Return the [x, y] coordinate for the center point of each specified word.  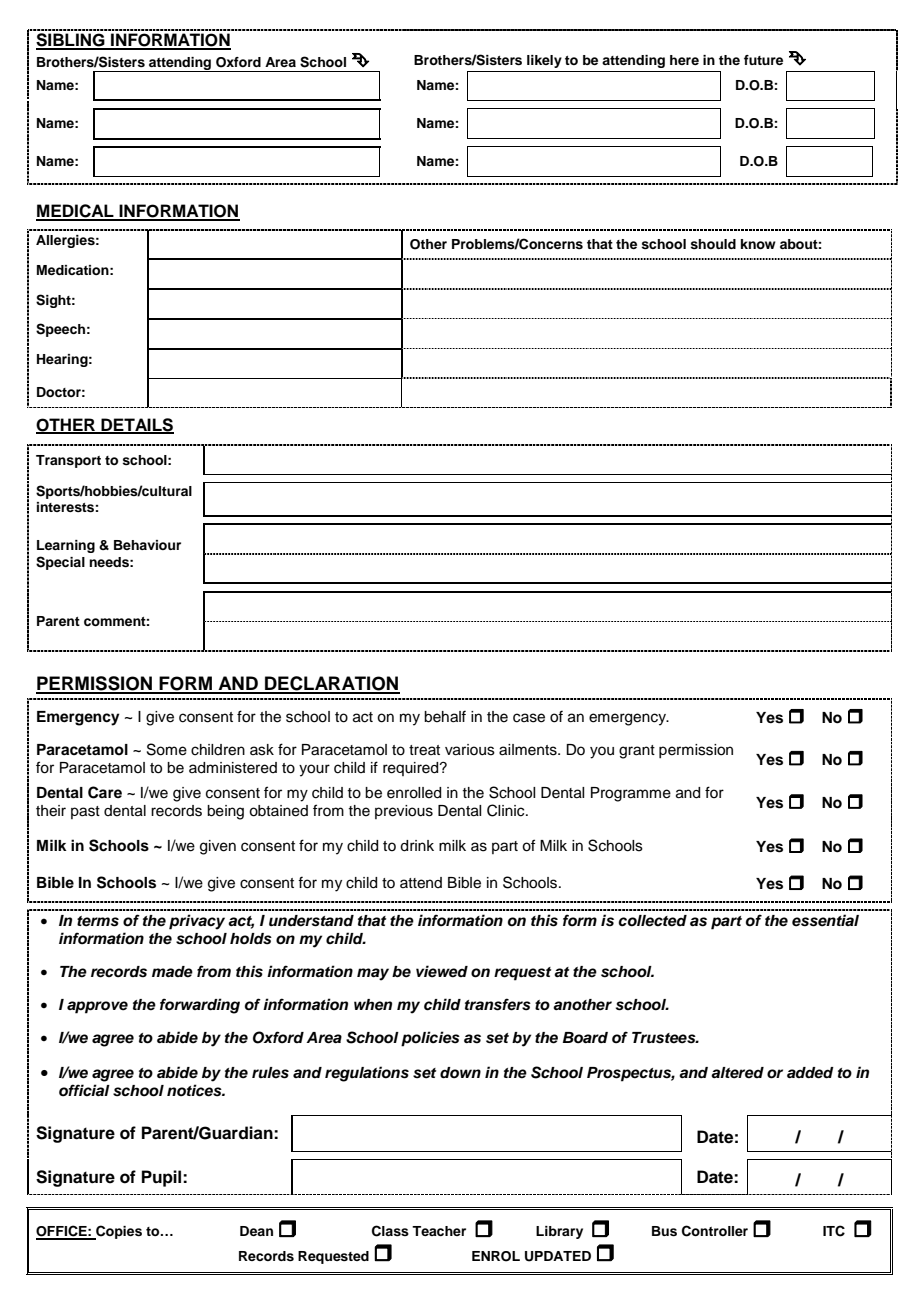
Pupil [163, 1178]
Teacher [439, 1231]
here [684, 60]
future [763, 60]
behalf [445, 716]
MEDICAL [76, 212]
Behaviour [147, 545]
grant [637, 752]
